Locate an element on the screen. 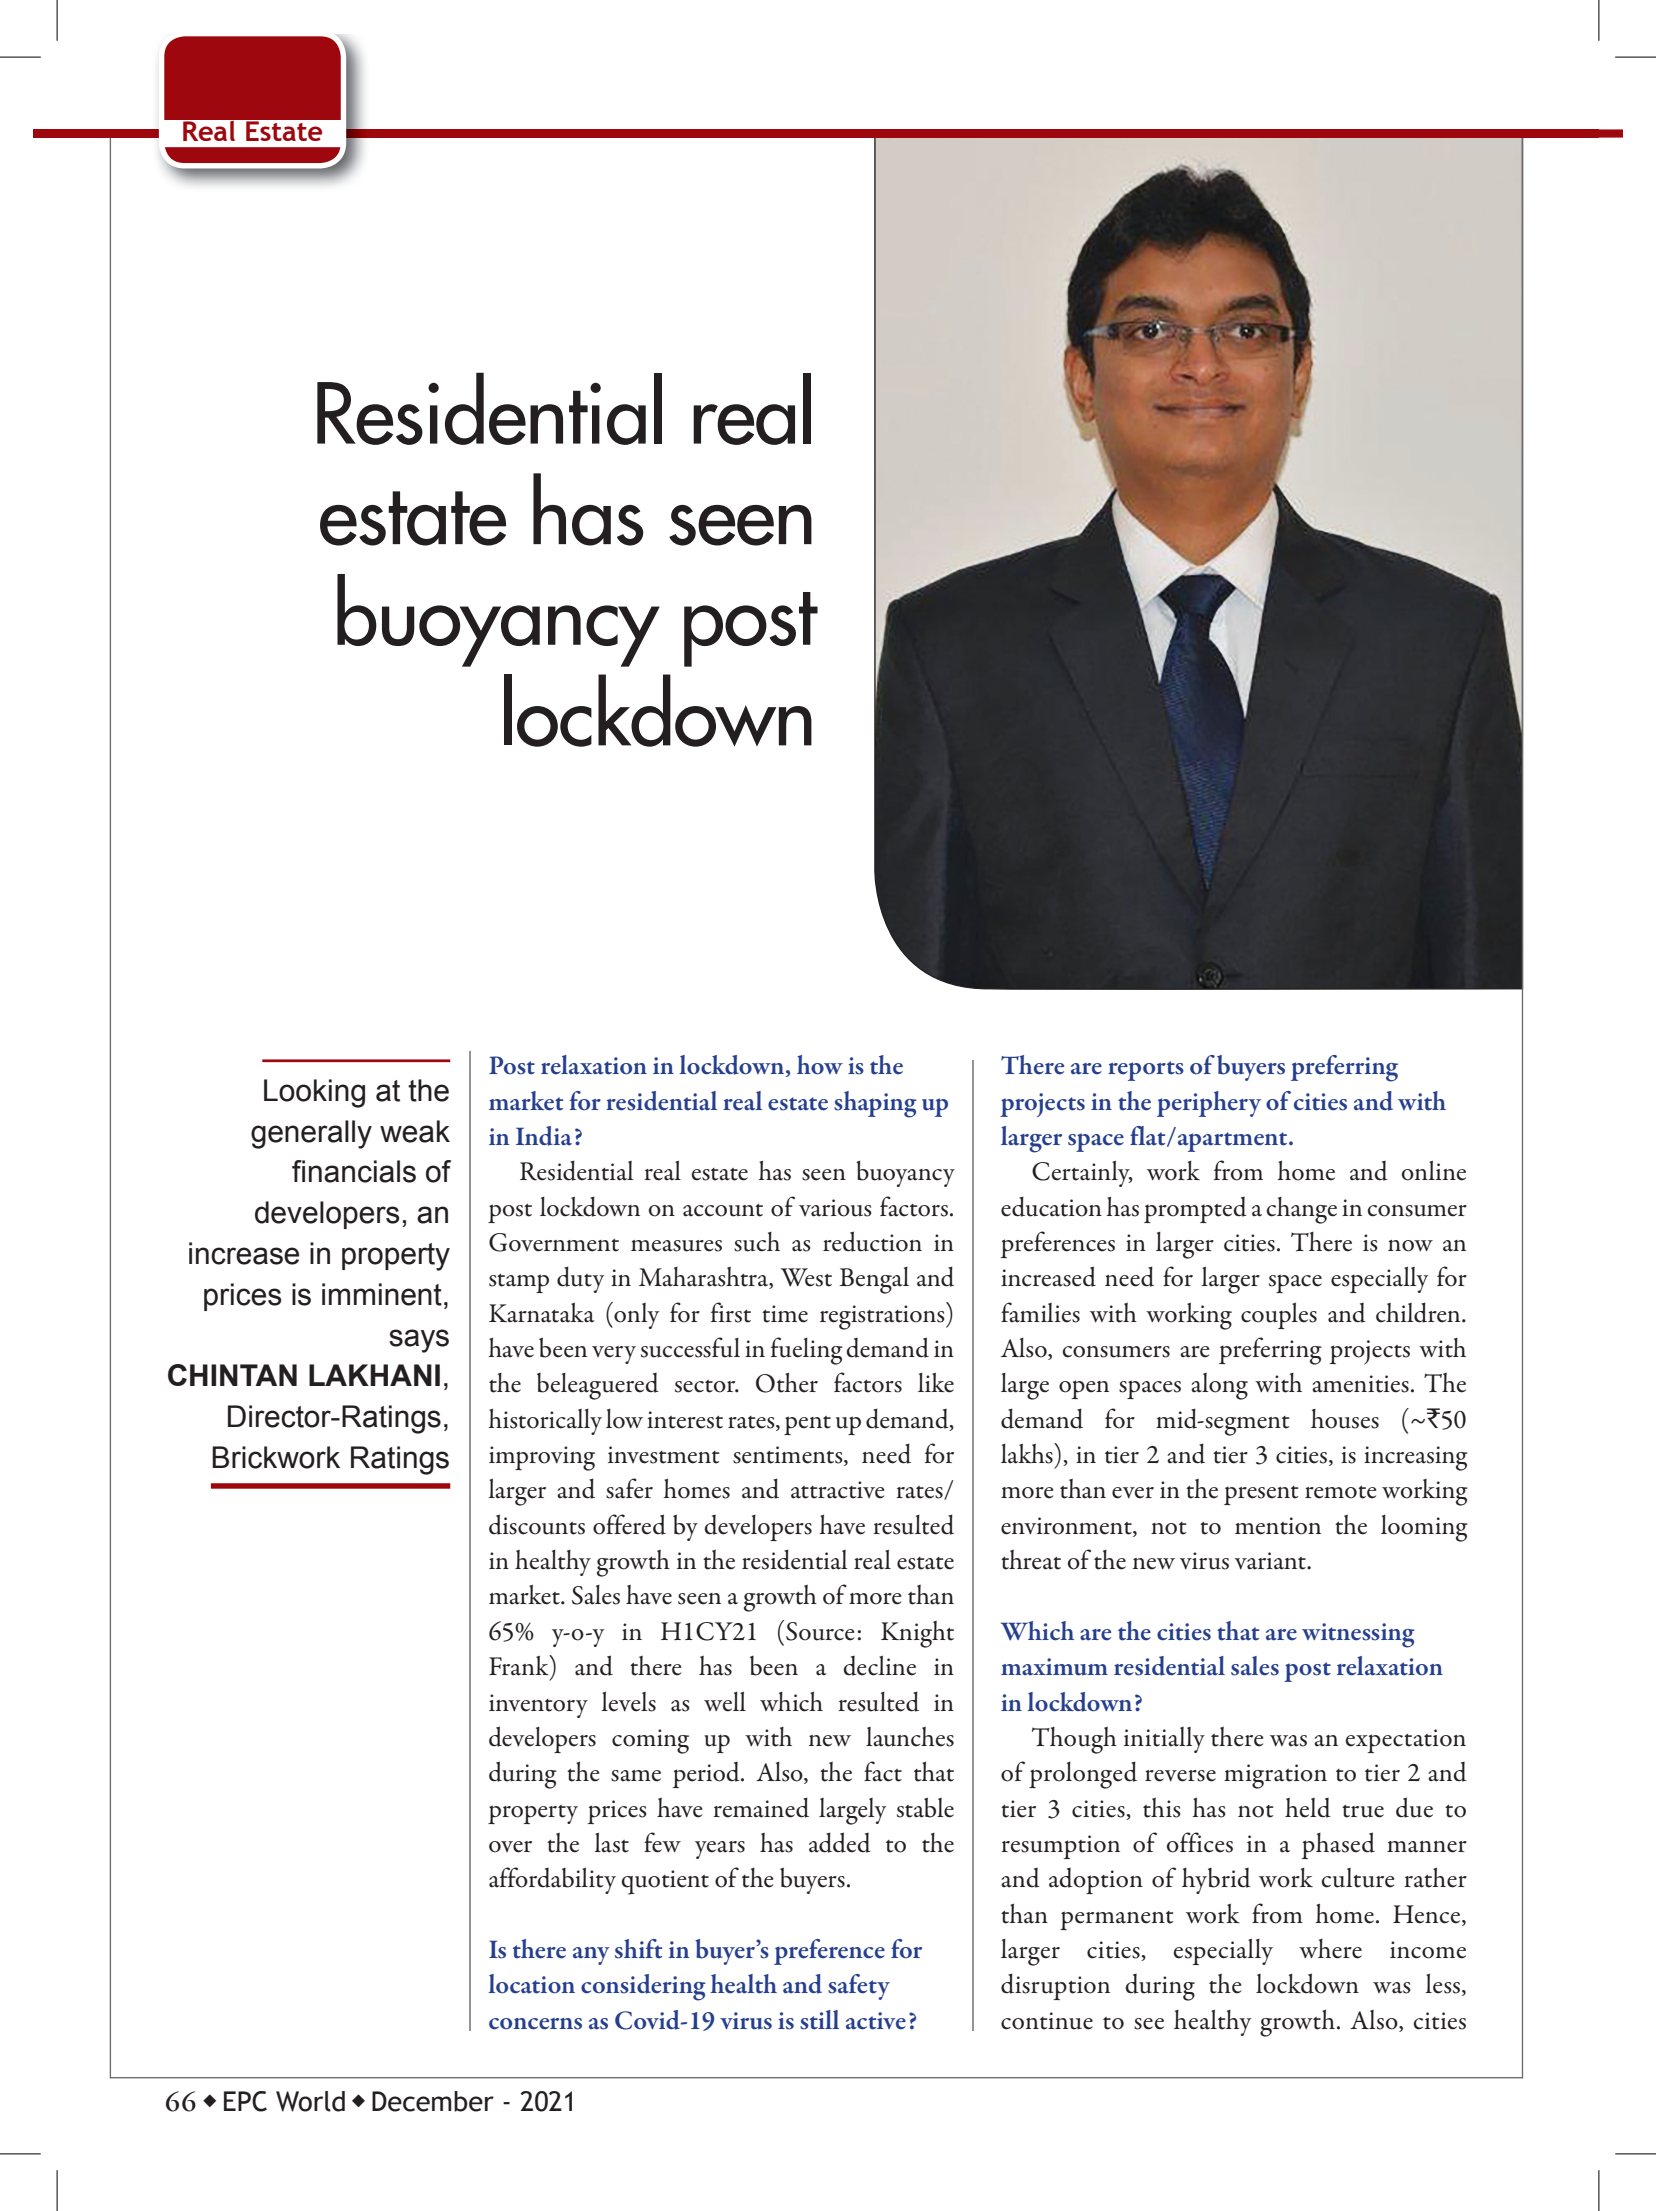 Image resolution: width=1656 pixels, height=2211 pixels. migration is located at coordinates (1275, 1776).
